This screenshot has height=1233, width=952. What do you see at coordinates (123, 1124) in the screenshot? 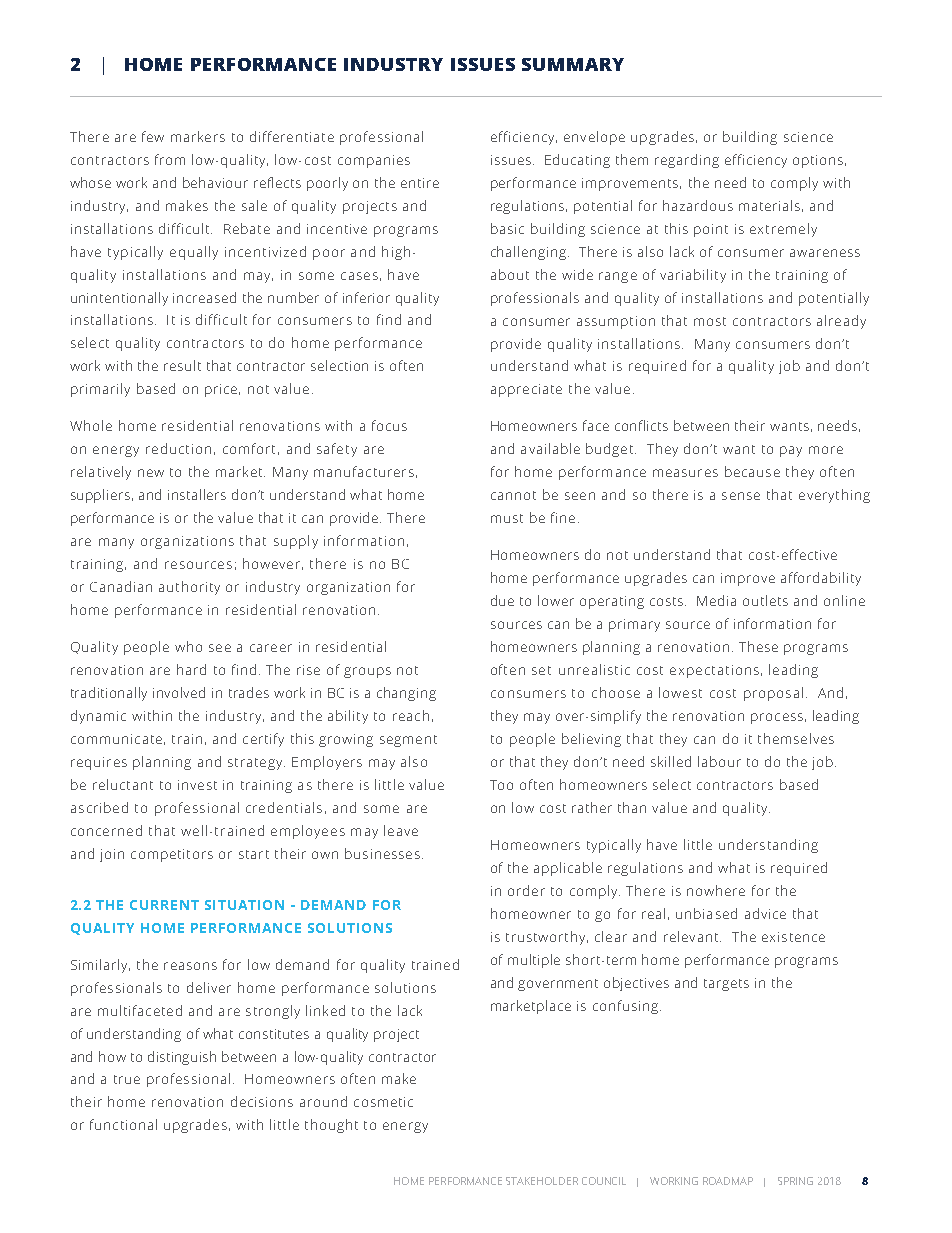
I see `functional` at bounding box center [123, 1124].
